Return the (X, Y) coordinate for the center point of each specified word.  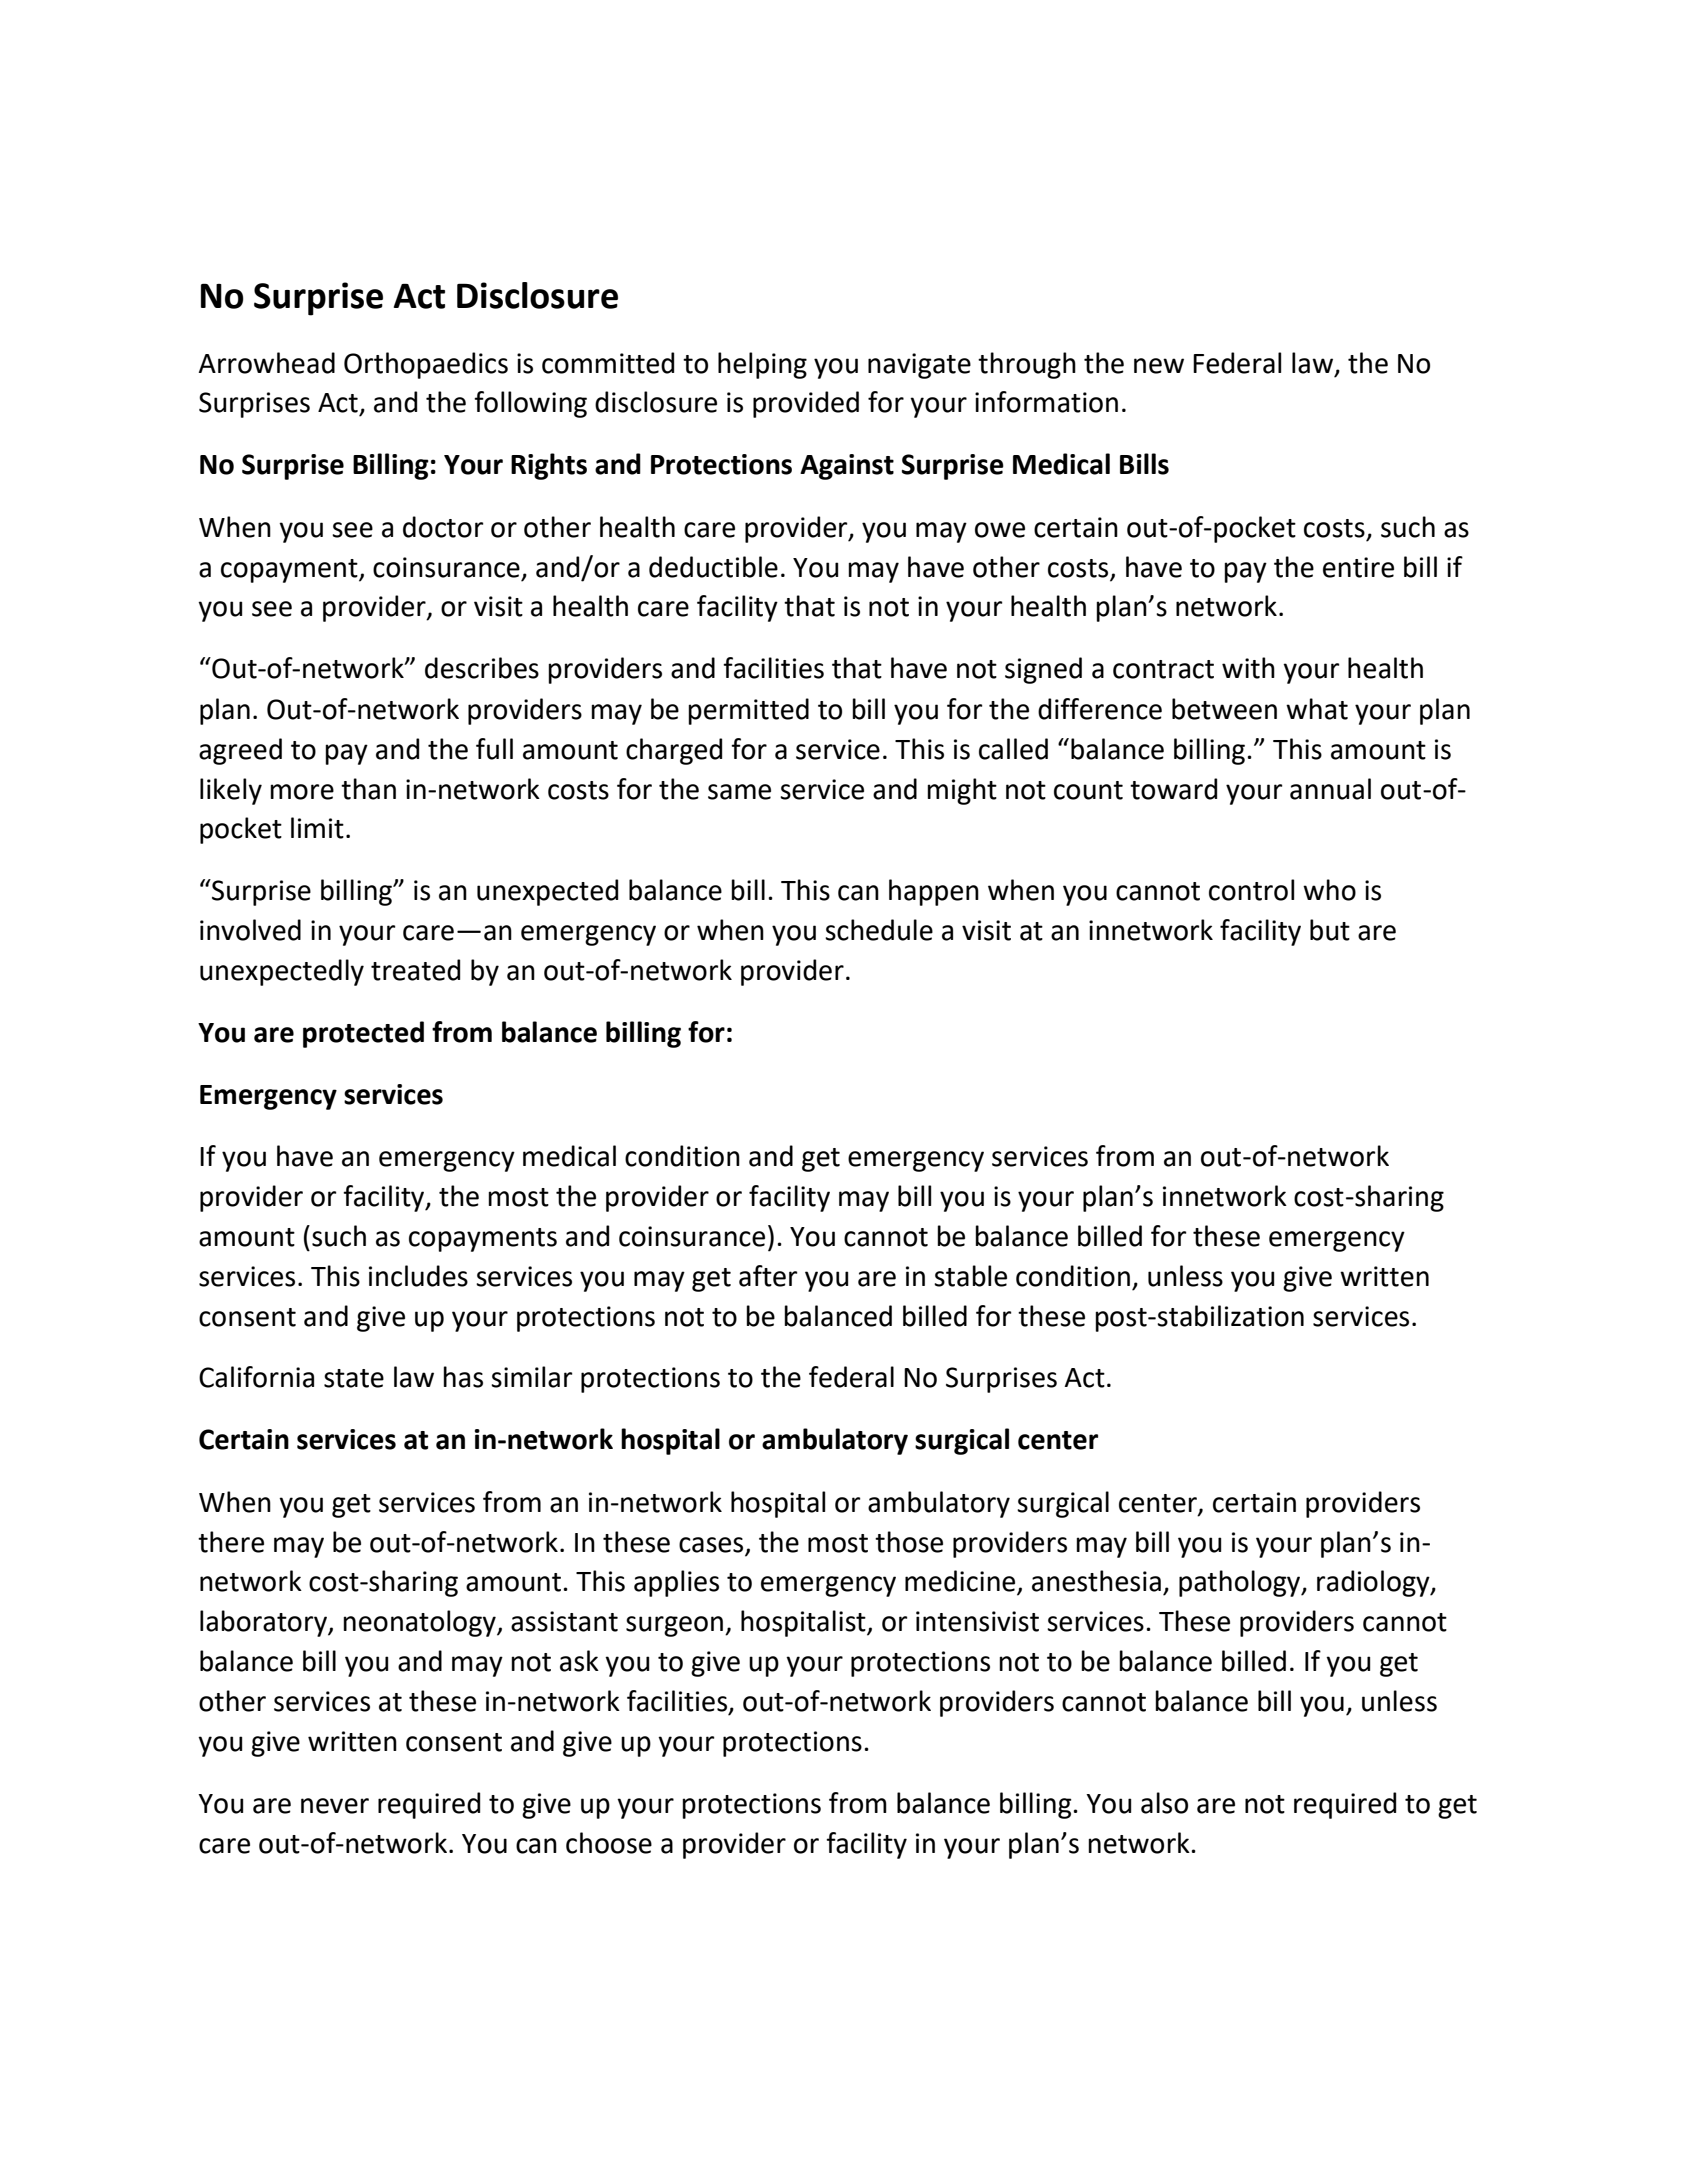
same (739, 792)
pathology (1241, 1583)
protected (363, 1034)
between (1224, 709)
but (1330, 930)
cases (711, 1545)
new (1159, 366)
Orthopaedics (426, 365)
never (335, 1806)
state (354, 1378)
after (768, 1276)
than (368, 789)
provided (806, 404)
